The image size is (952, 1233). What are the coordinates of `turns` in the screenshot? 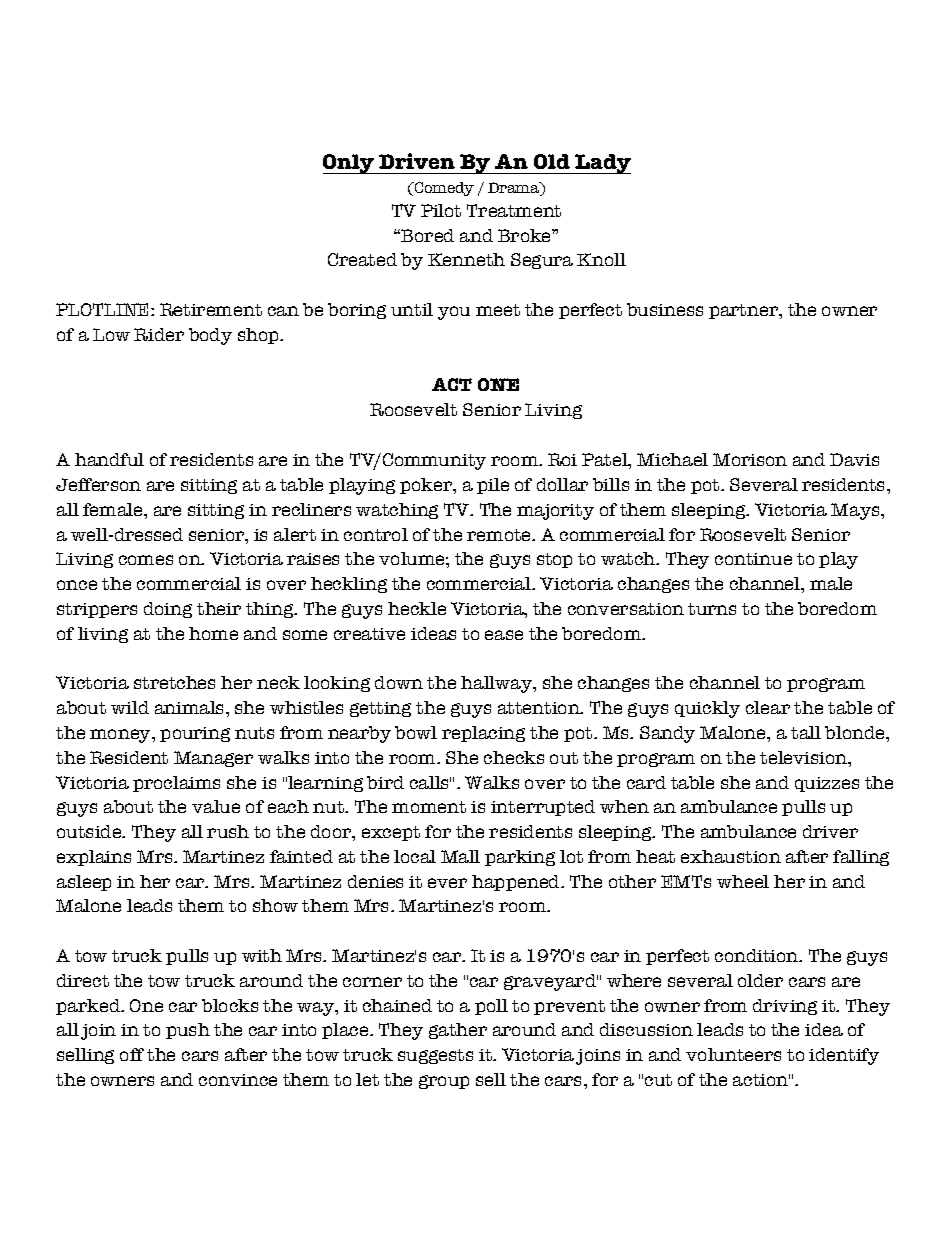 It's located at (712, 609).
